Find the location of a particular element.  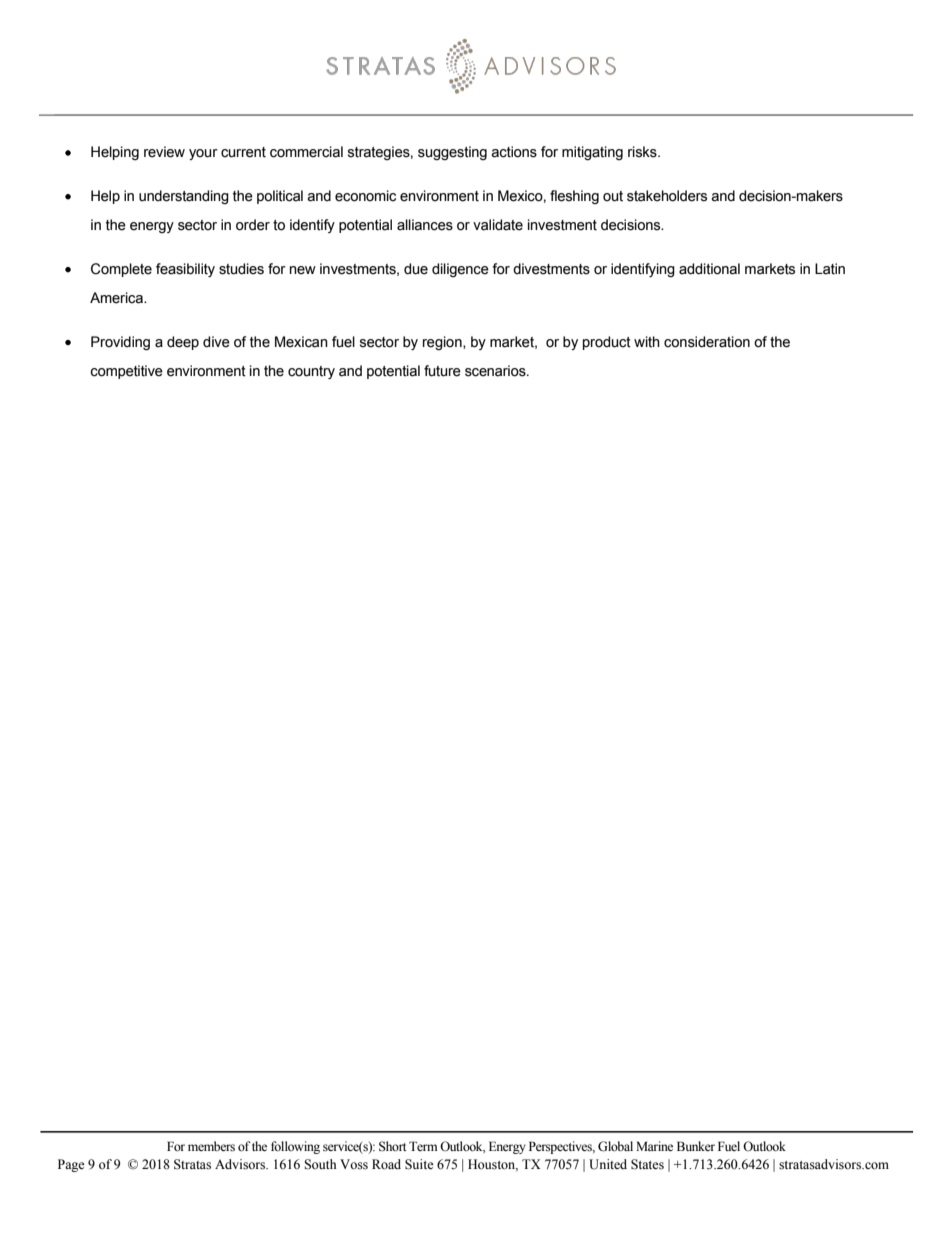

future is located at coordinates (442, 371).
